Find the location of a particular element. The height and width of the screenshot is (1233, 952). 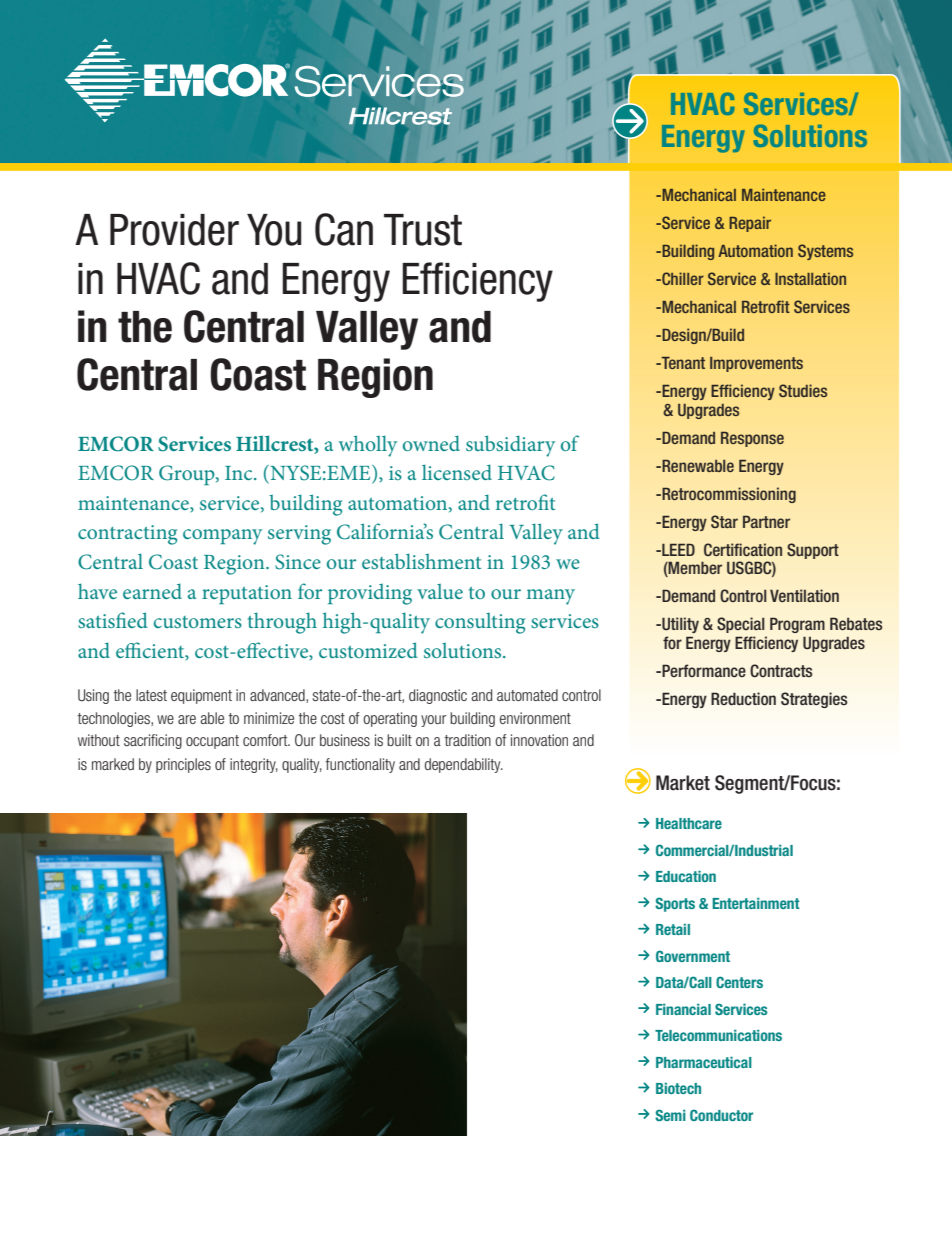

Biotech is located at coordinates (678, 1088).
